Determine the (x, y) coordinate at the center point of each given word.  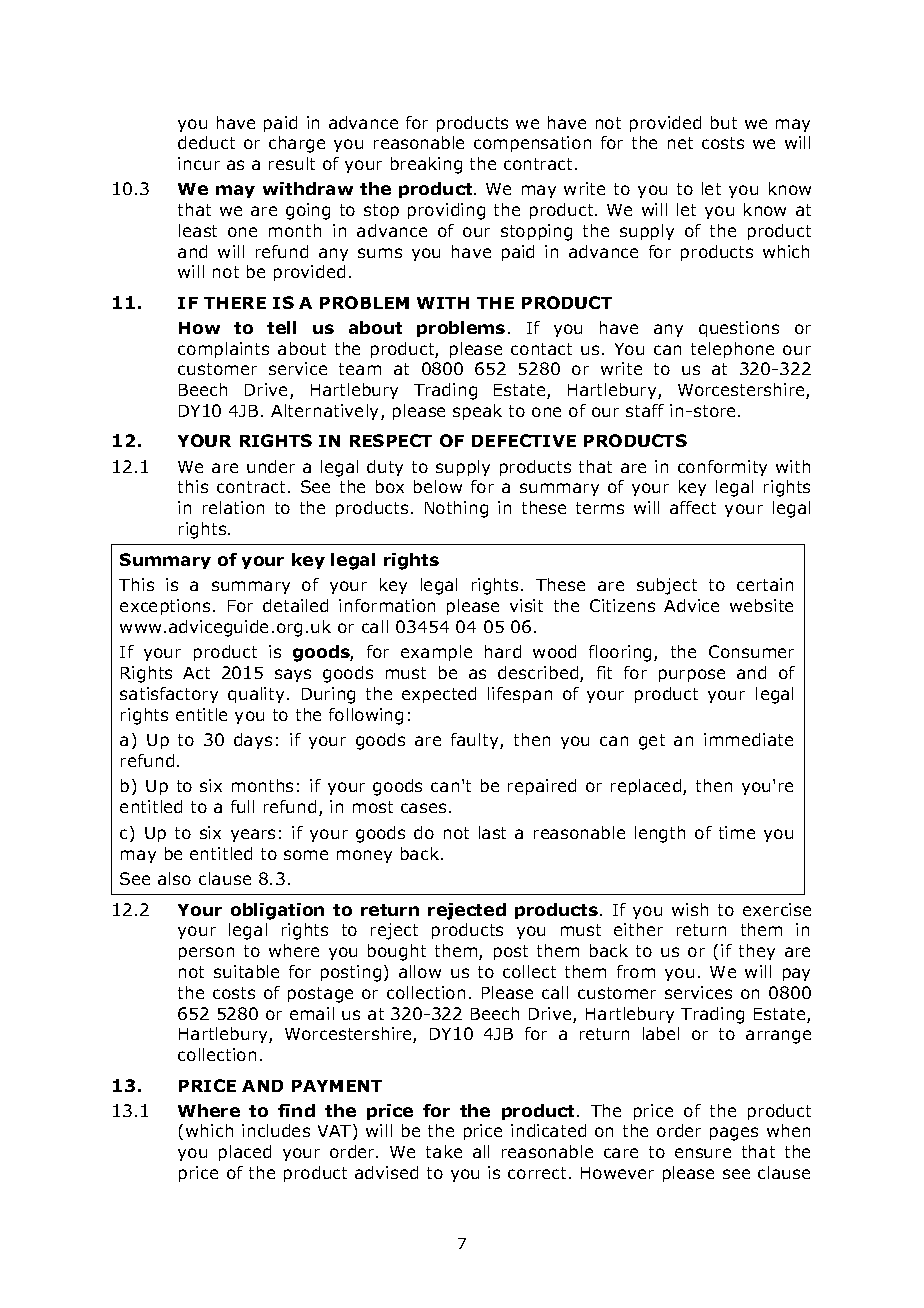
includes (276, 1130)
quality (258, 695)
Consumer (751, 651)
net (680, 143)
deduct (206, 142)
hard (503, 651)
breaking (426, 165)
